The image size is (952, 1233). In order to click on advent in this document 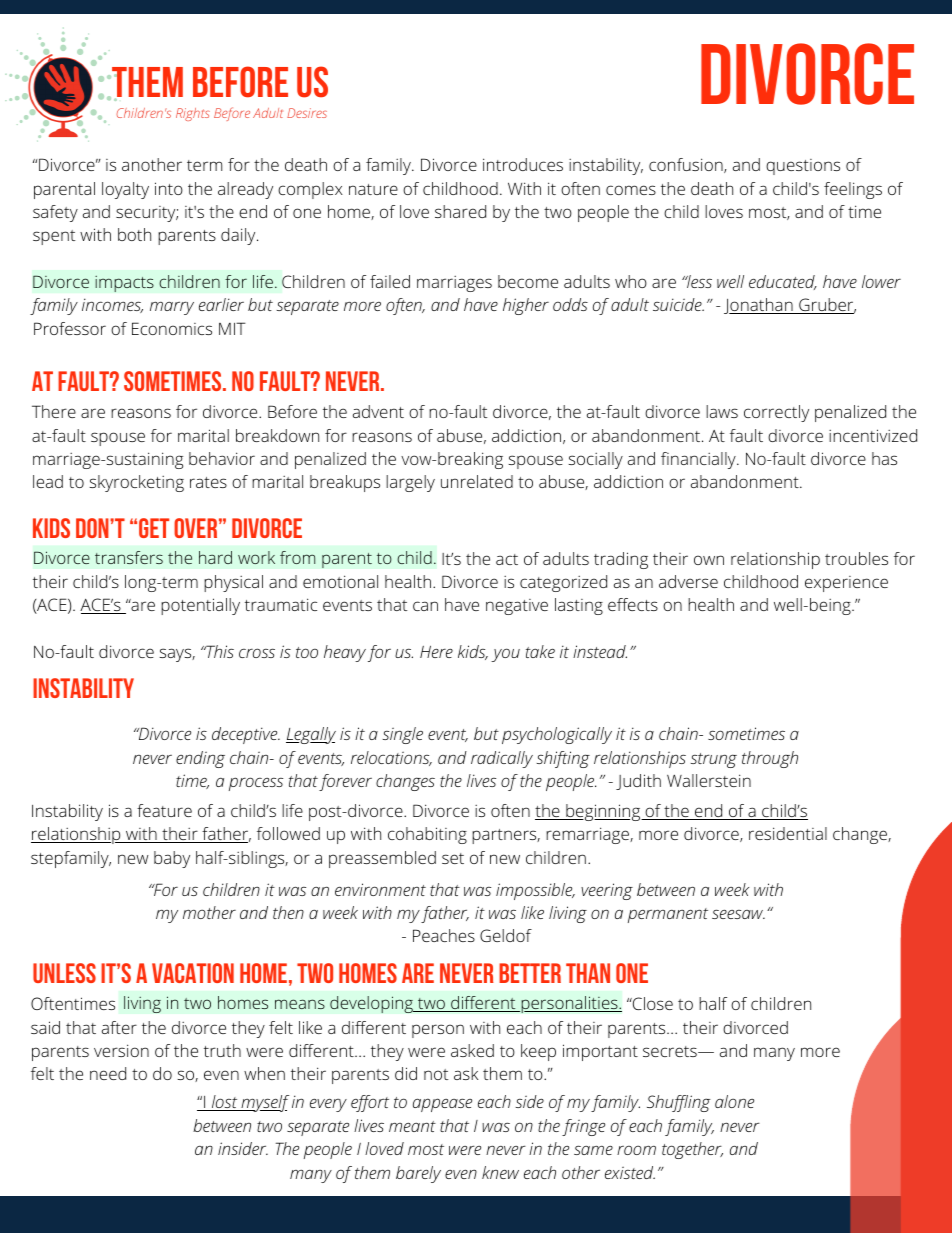, I will do `click(378, 411)`.
